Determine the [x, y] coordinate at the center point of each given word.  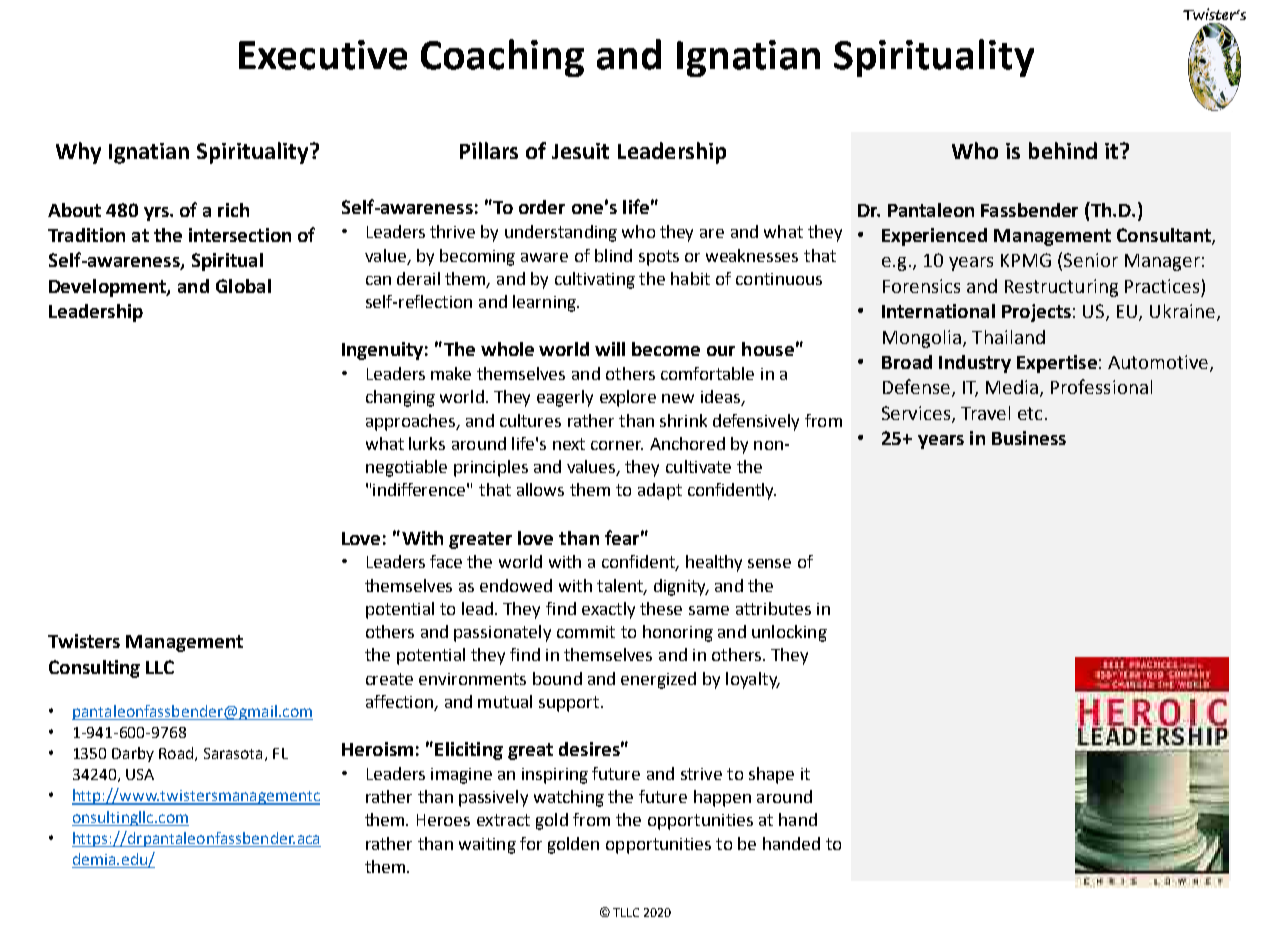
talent [621, 586]
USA [140, 774]
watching [569, 798]
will [610, 349]
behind [1063, 150]
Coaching [502, 58]
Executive [323, 55]
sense [769, 563]
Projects [1036, 313]
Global [243, 286]
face [446, 561]
